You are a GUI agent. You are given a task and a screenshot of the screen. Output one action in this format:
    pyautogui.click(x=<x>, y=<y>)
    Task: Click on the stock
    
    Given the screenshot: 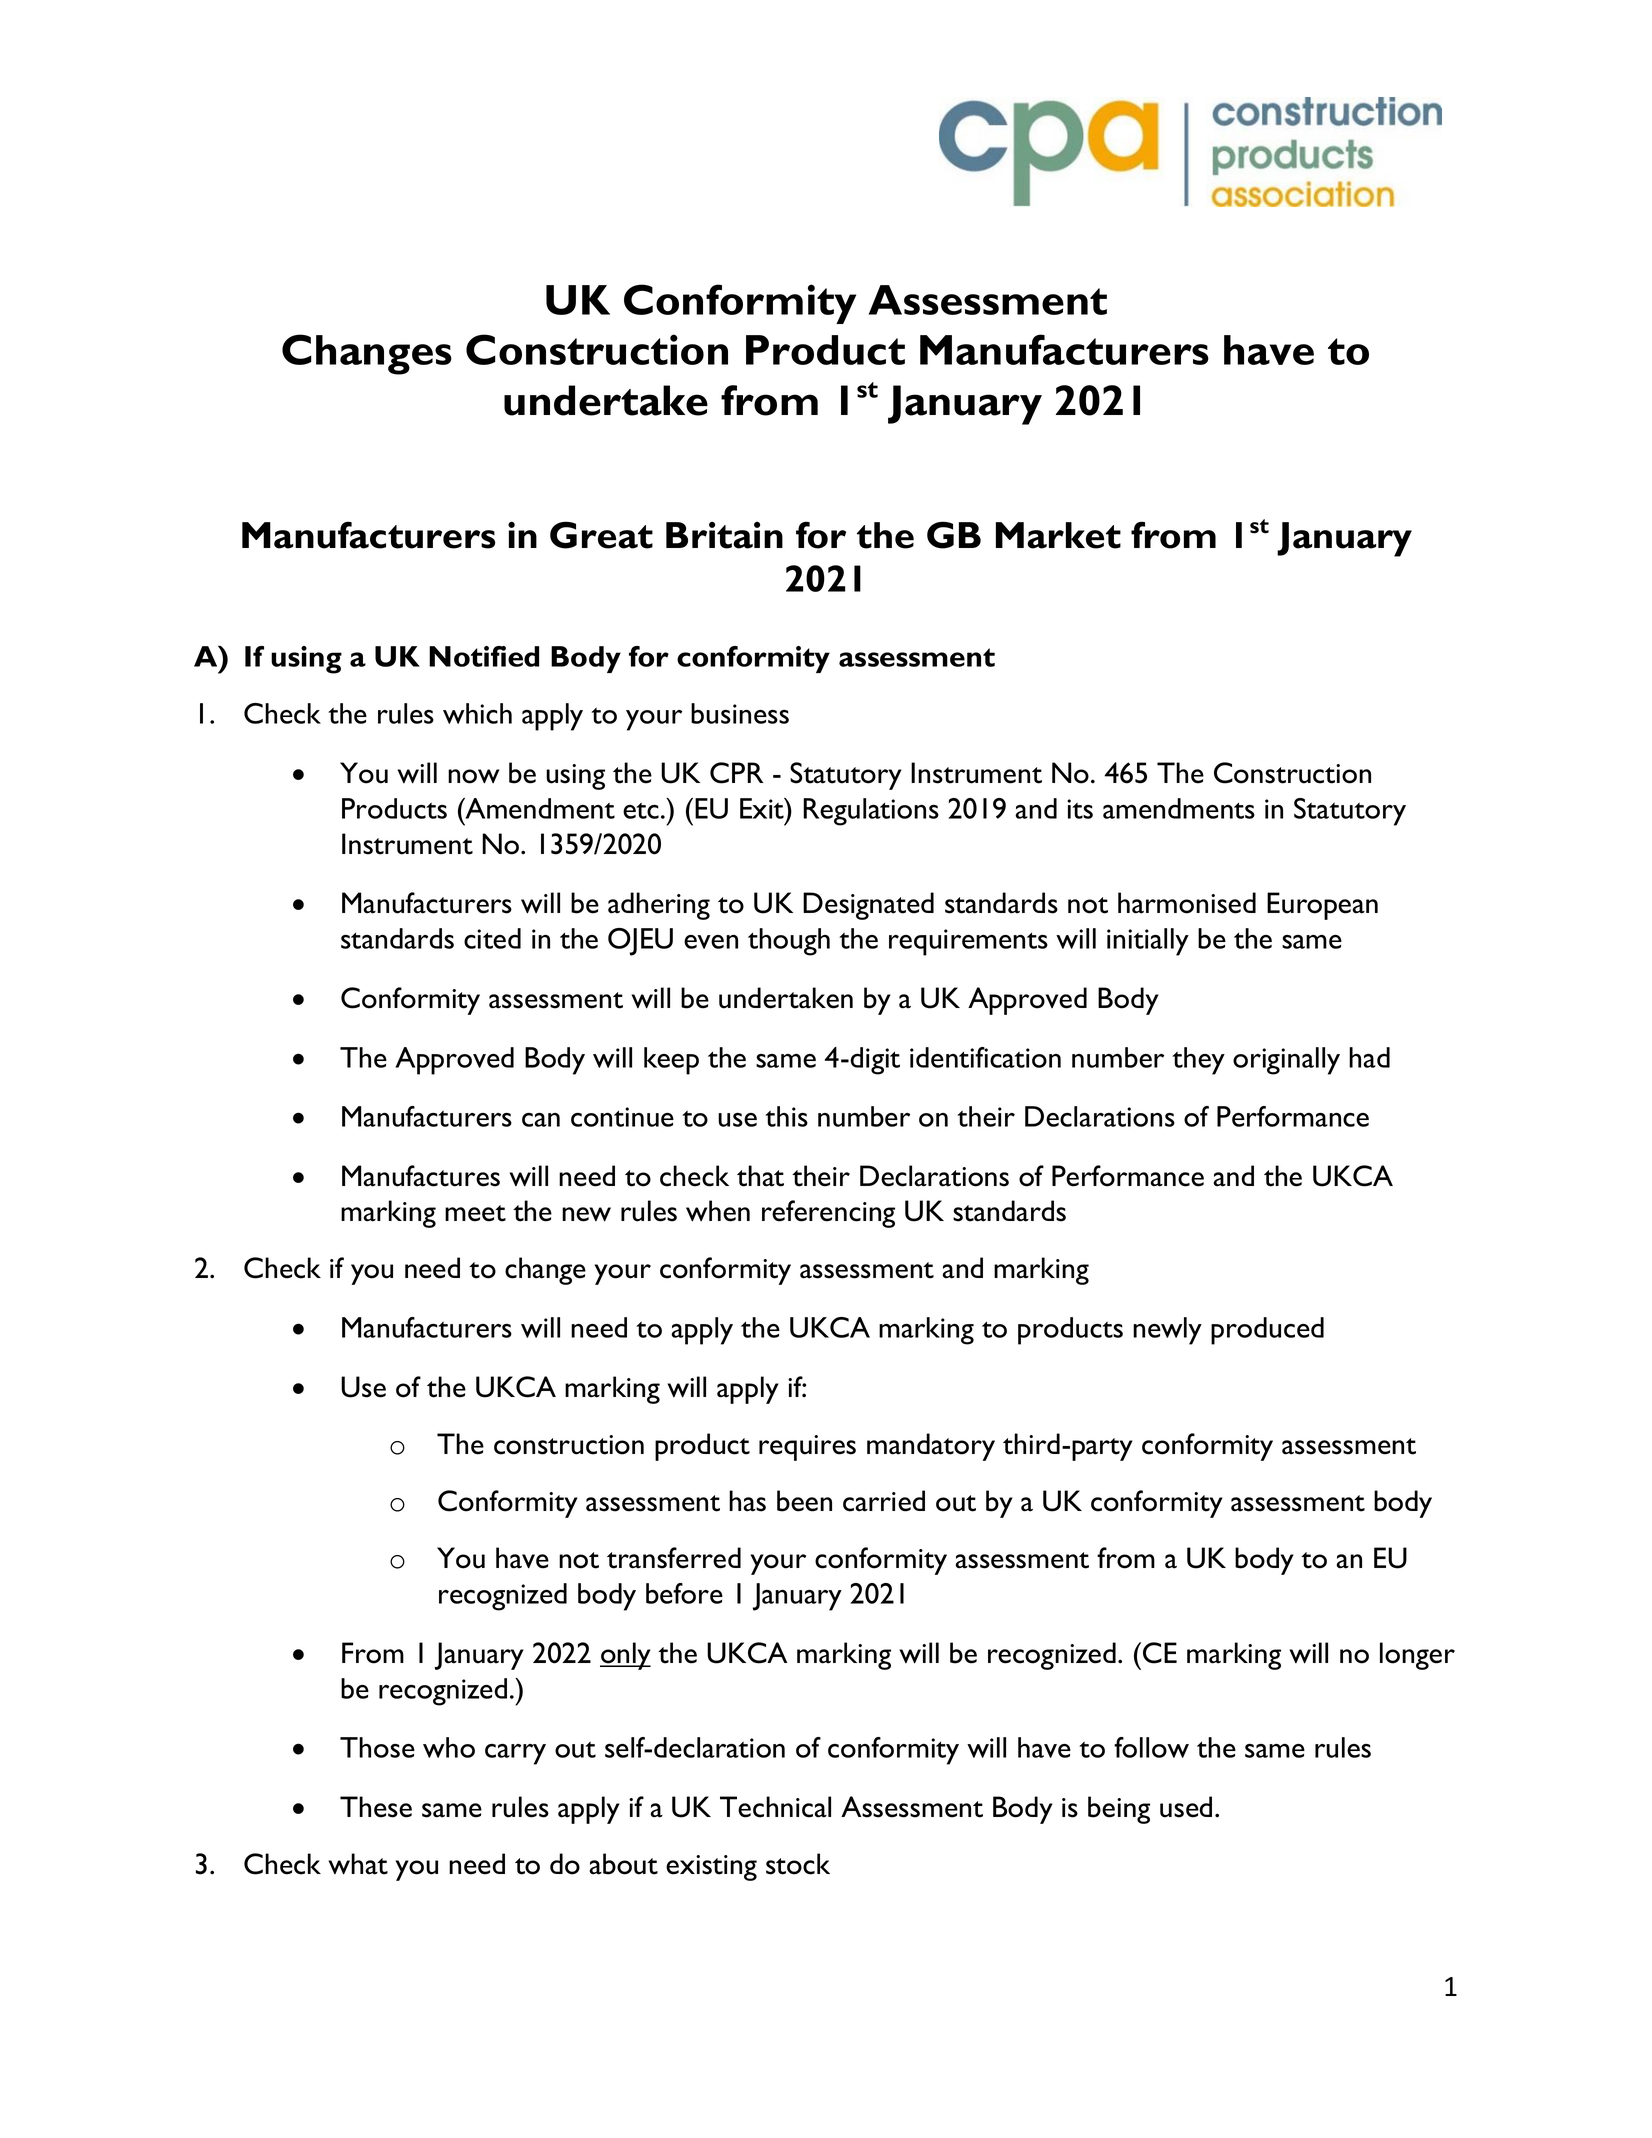 What is the action you would take?
    pyautogui.click(x=798, y=1864)
